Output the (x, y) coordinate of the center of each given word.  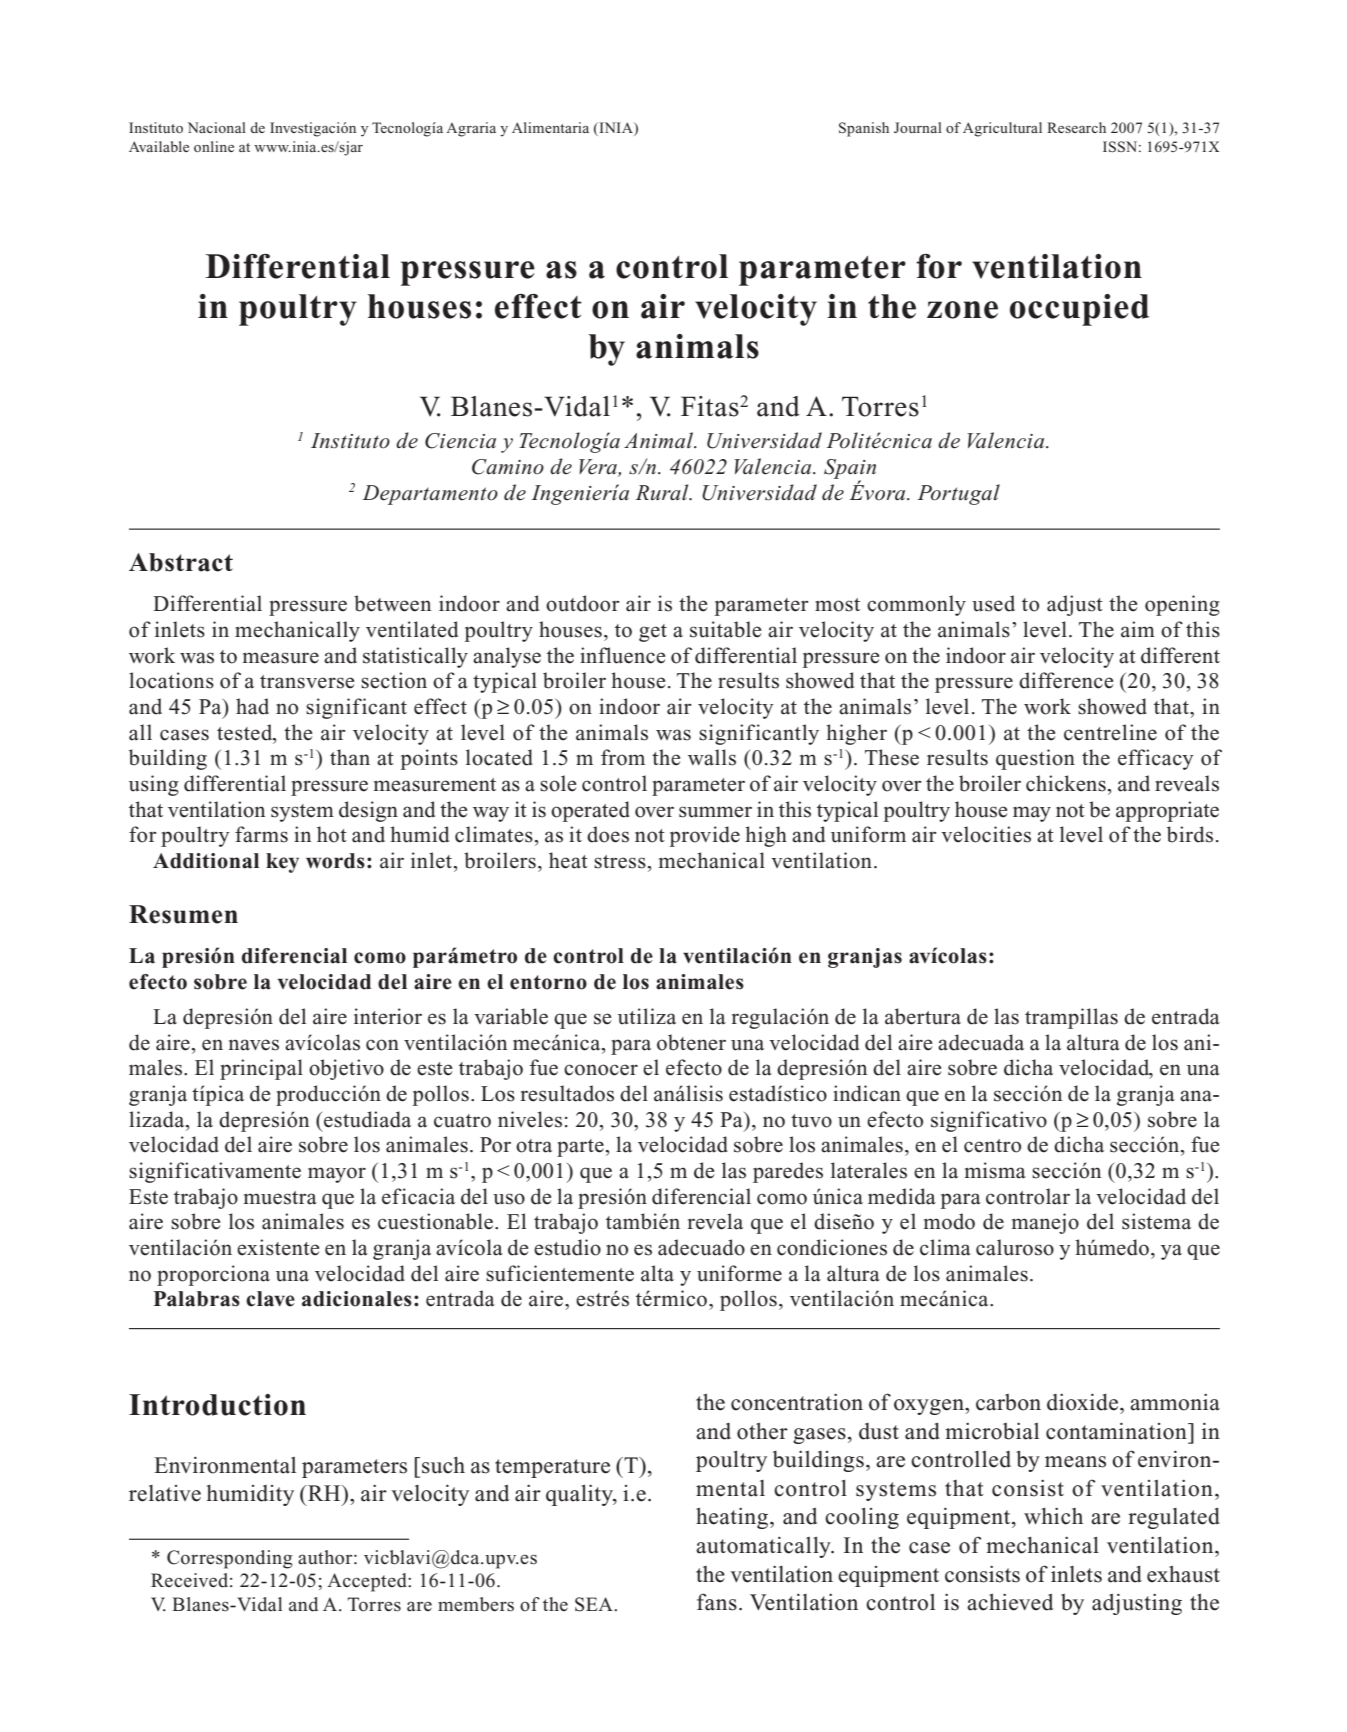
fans (717, 1602)
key (282, 863)
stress (620, 862)
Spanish (864, 129)
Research (1076, 127)
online (214, 146)
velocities (986, 834)
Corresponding (230, 1559)
